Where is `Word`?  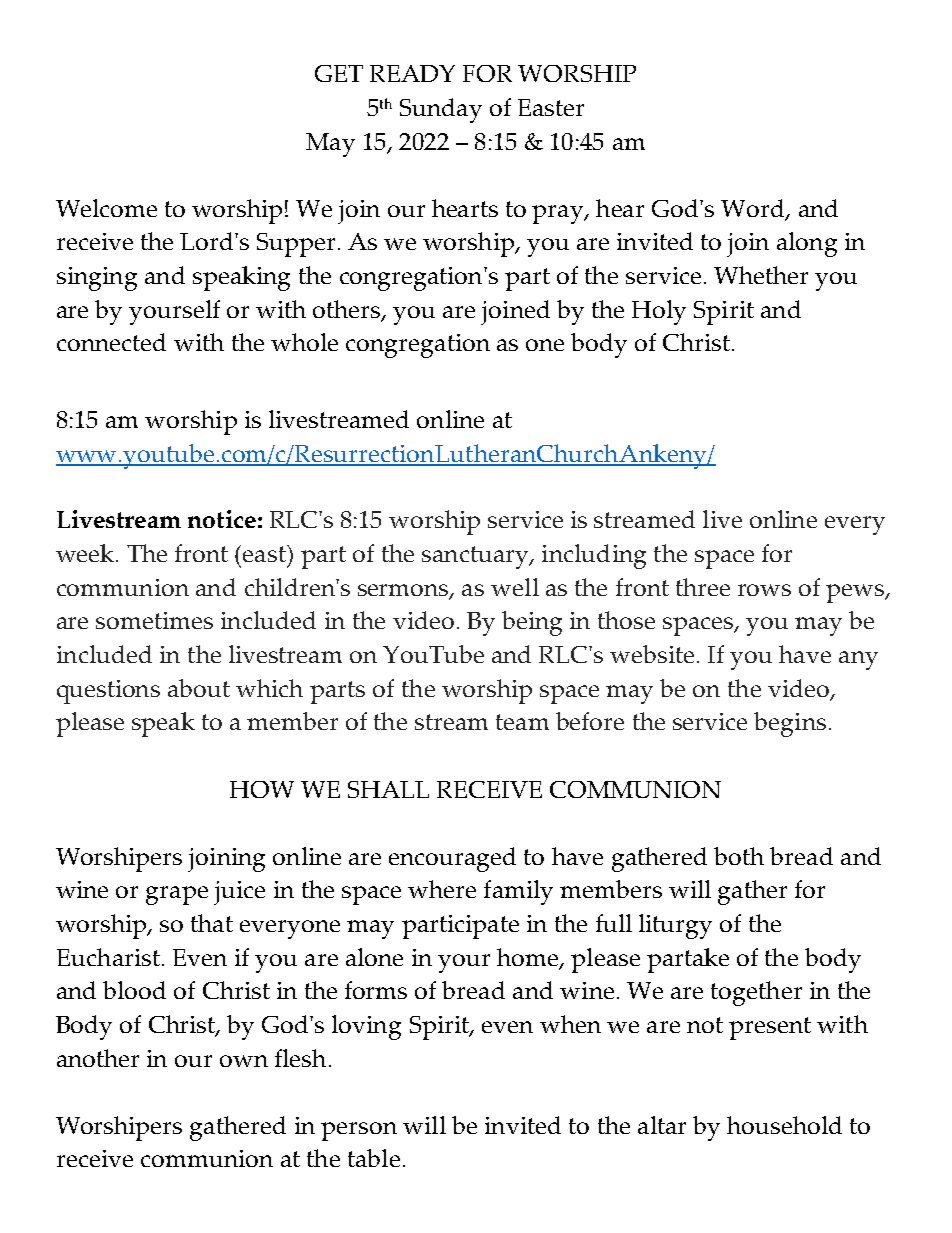
Word is located at coordinates (754, 209).
